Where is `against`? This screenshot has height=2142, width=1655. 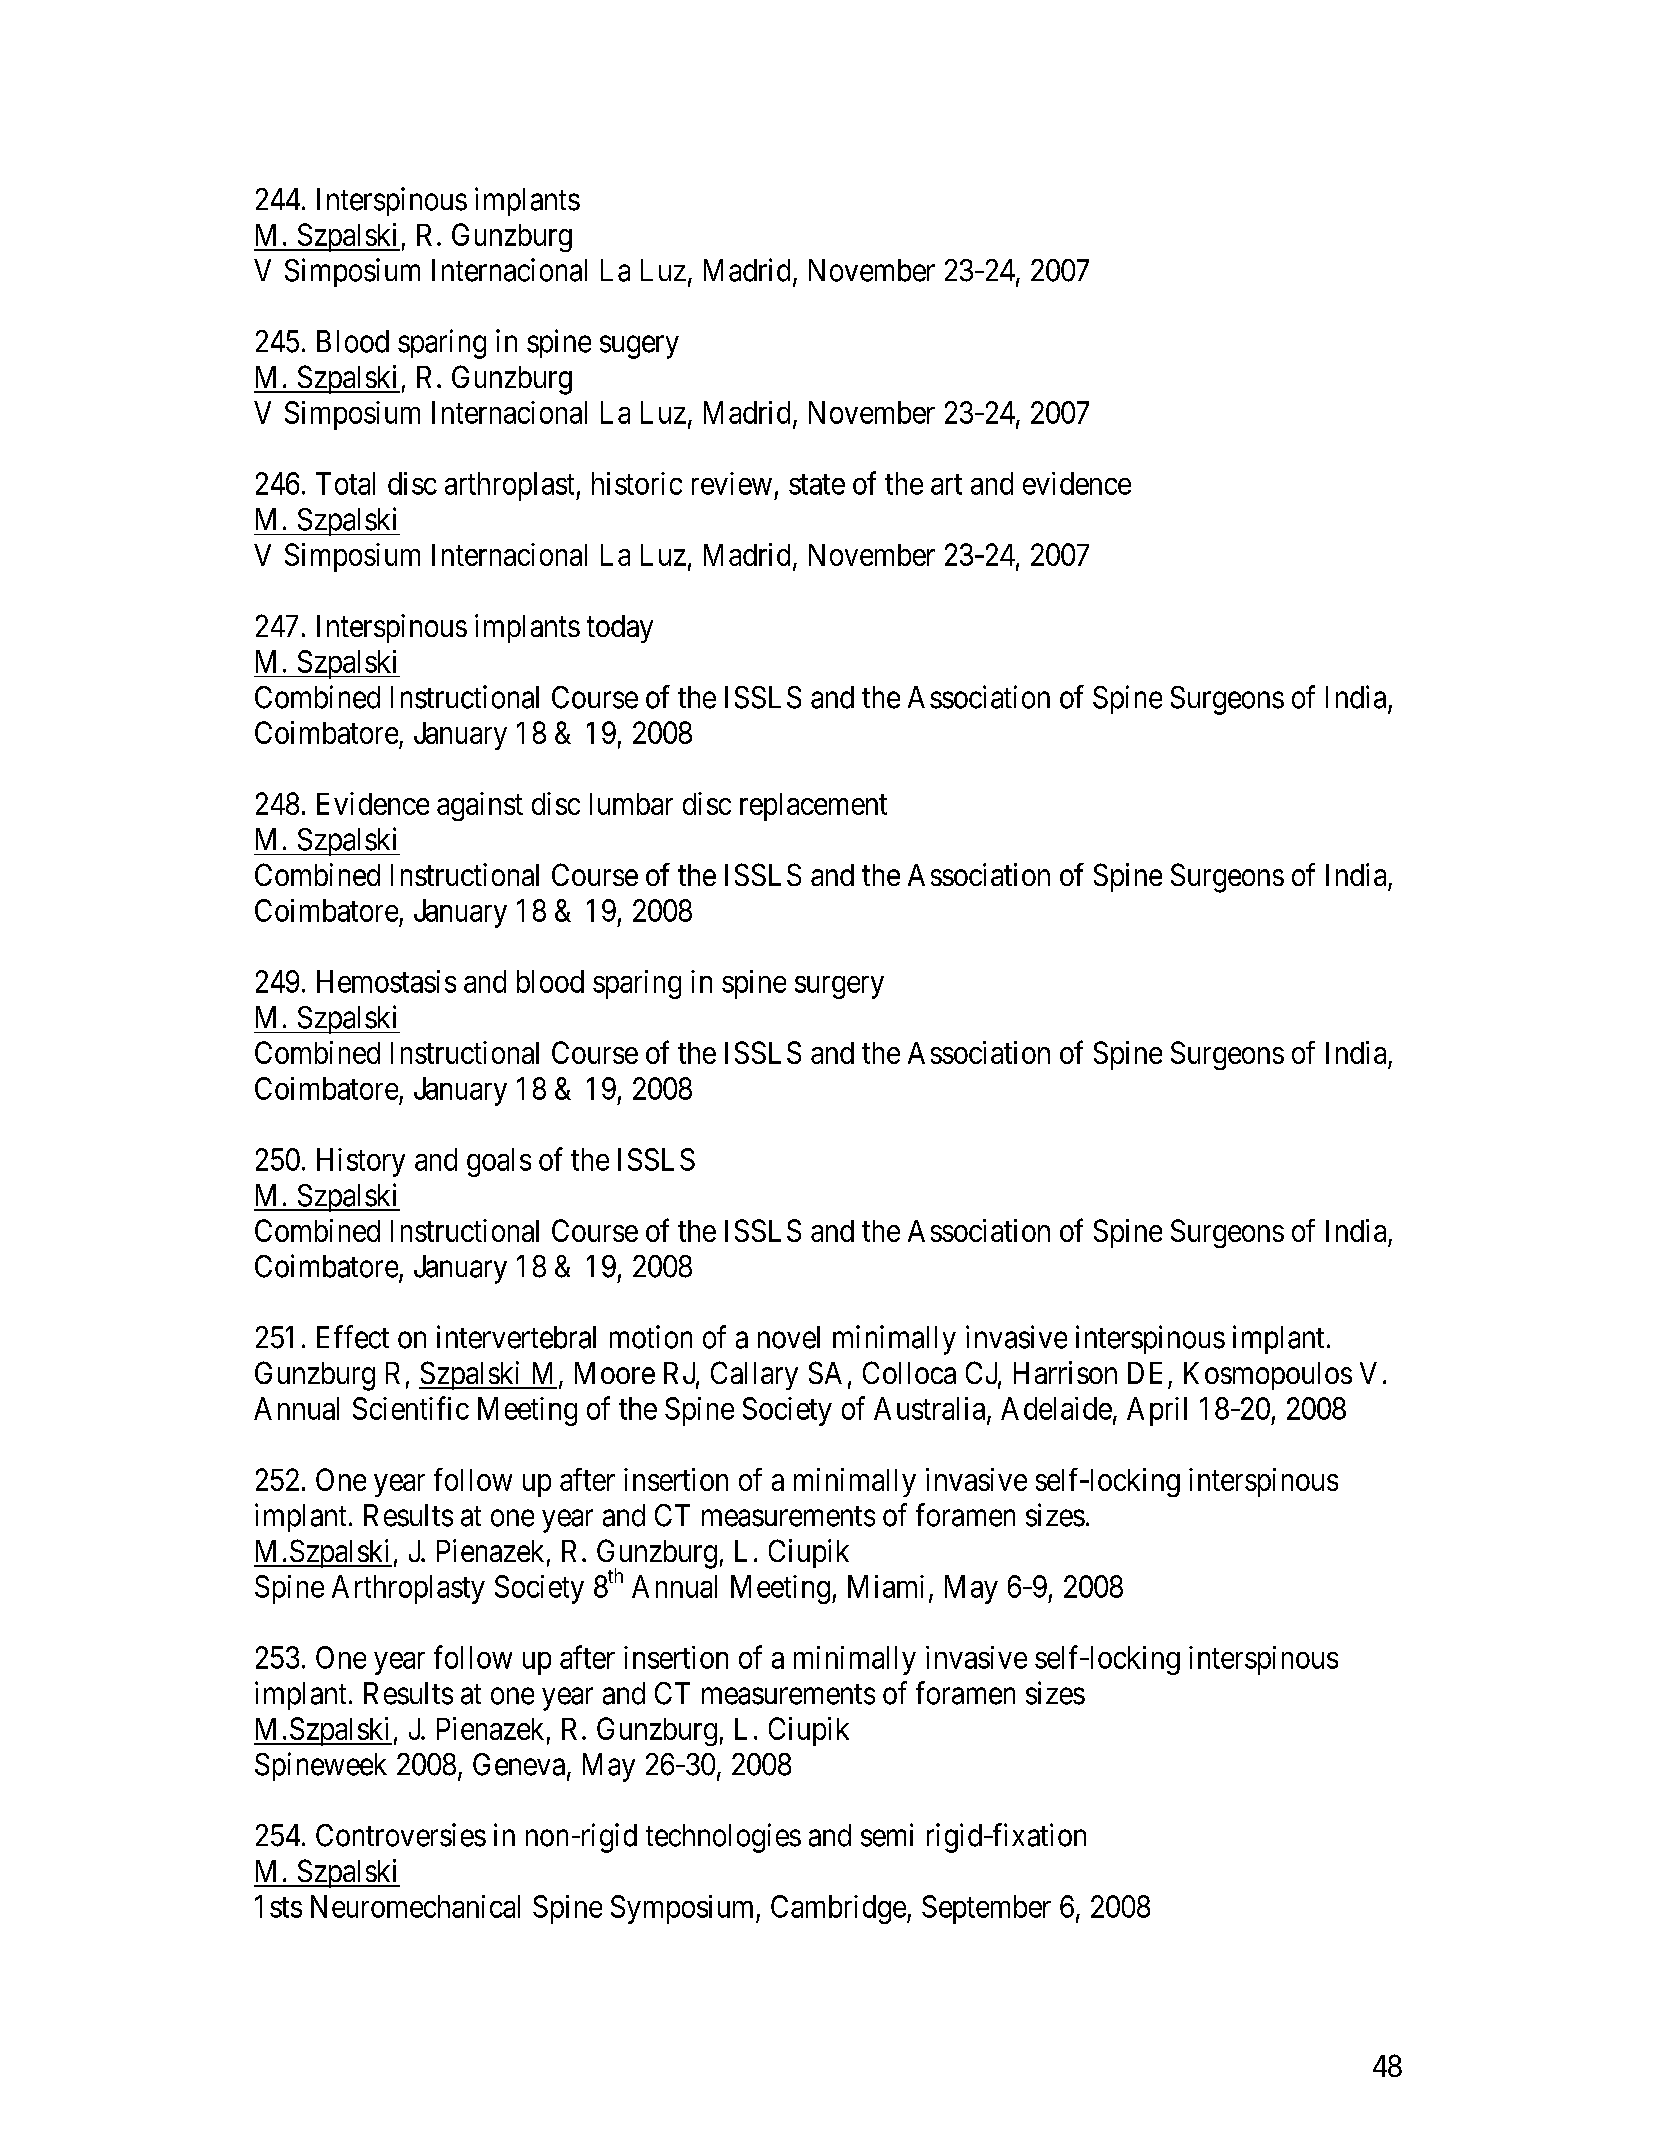
against is located at coordinates (480, 806).
